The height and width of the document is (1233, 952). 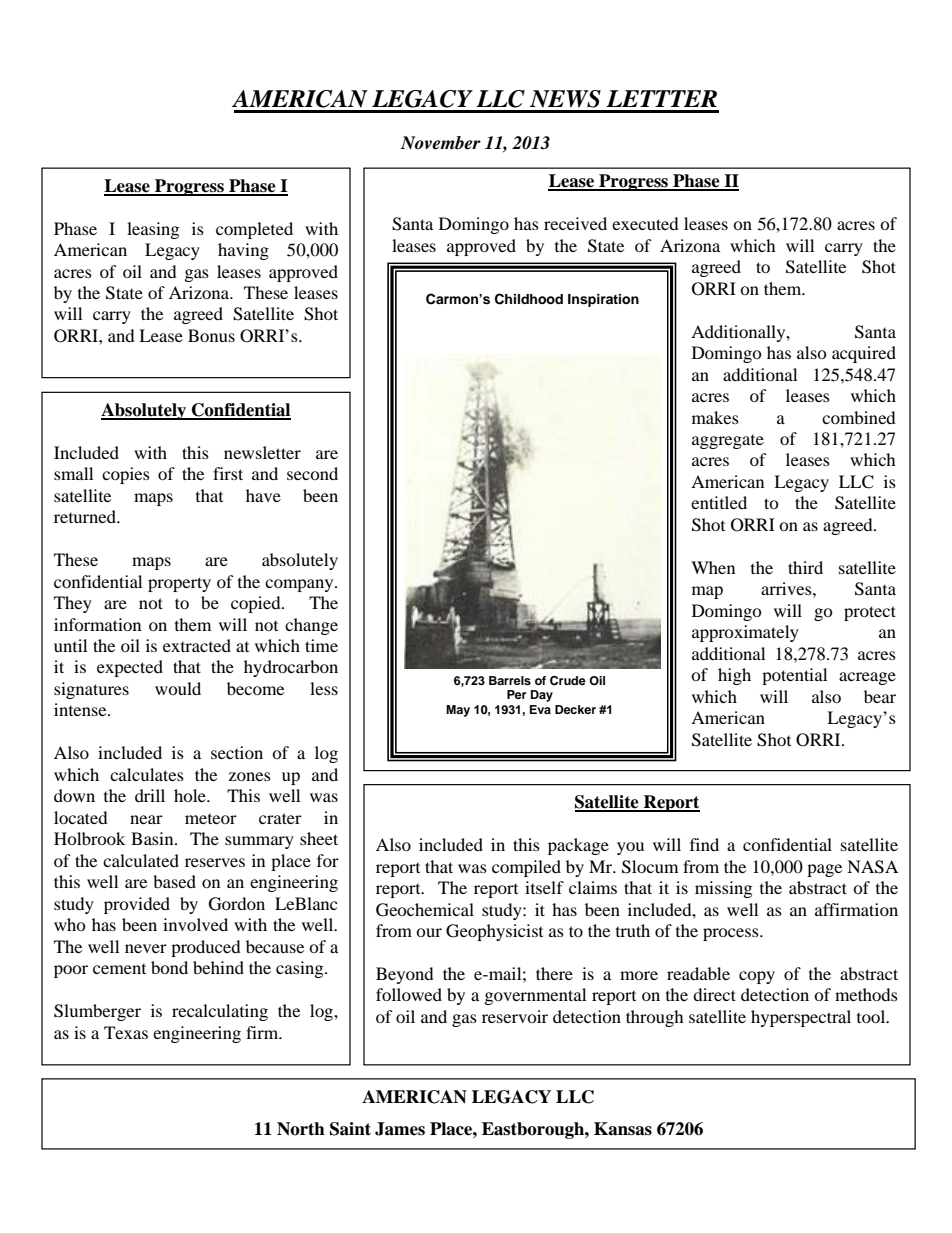 I want to click on based, so click(x=174, y=881).
